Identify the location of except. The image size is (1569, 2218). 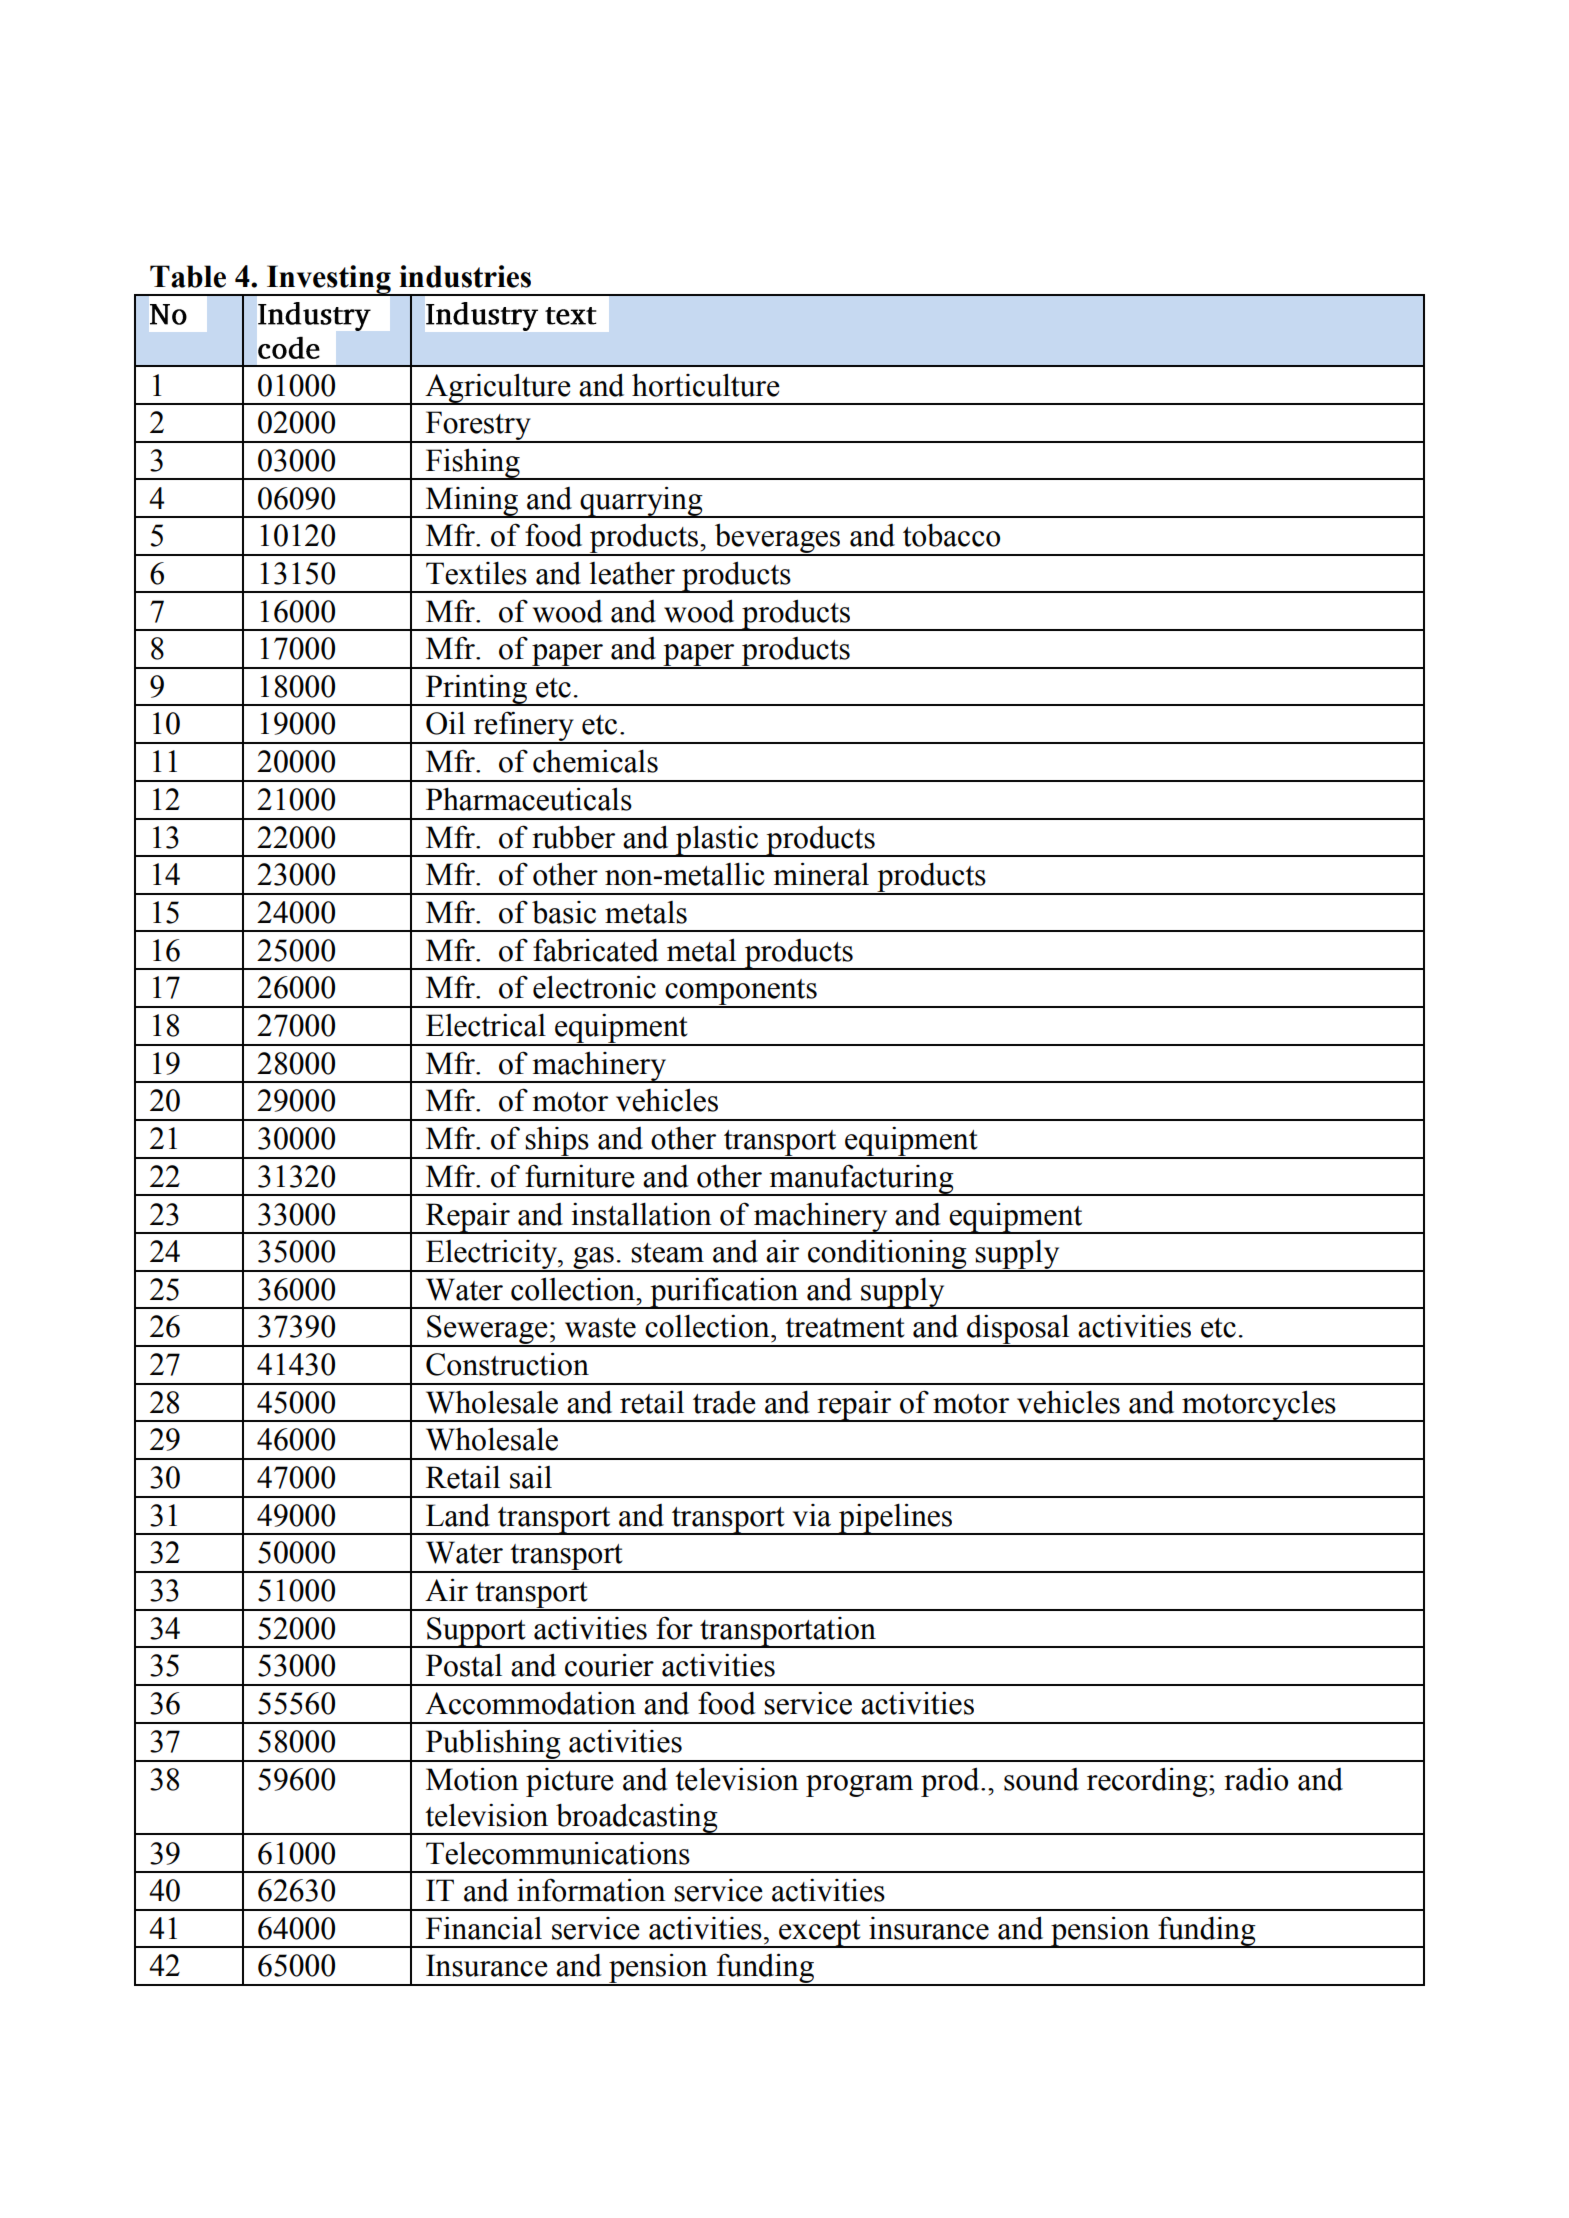
(820, 1934).
